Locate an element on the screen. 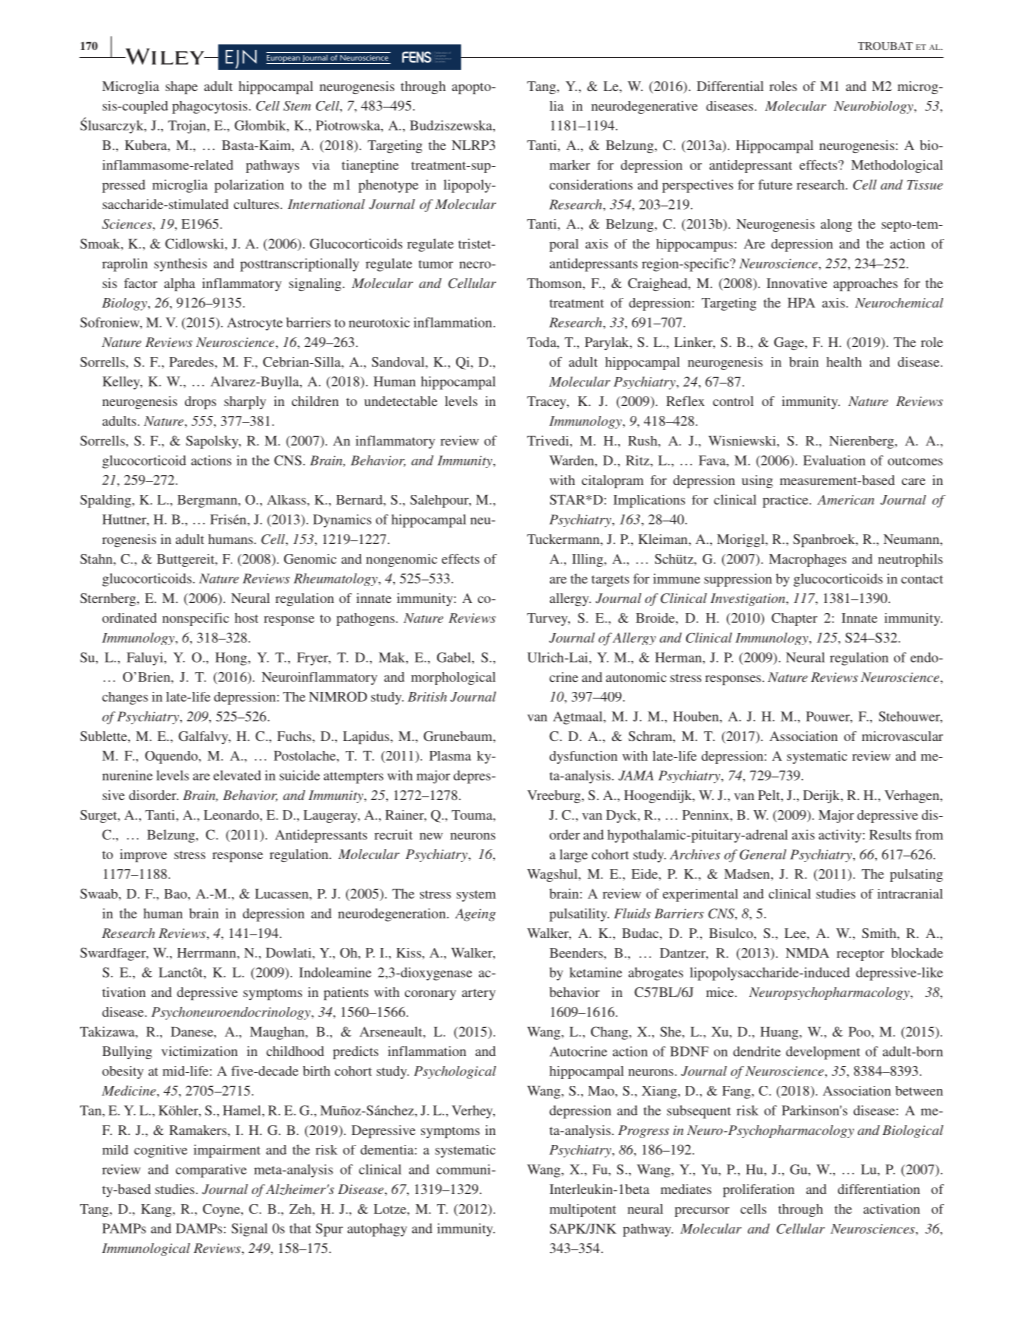  Chapter is located at coordinates (794, 619).
